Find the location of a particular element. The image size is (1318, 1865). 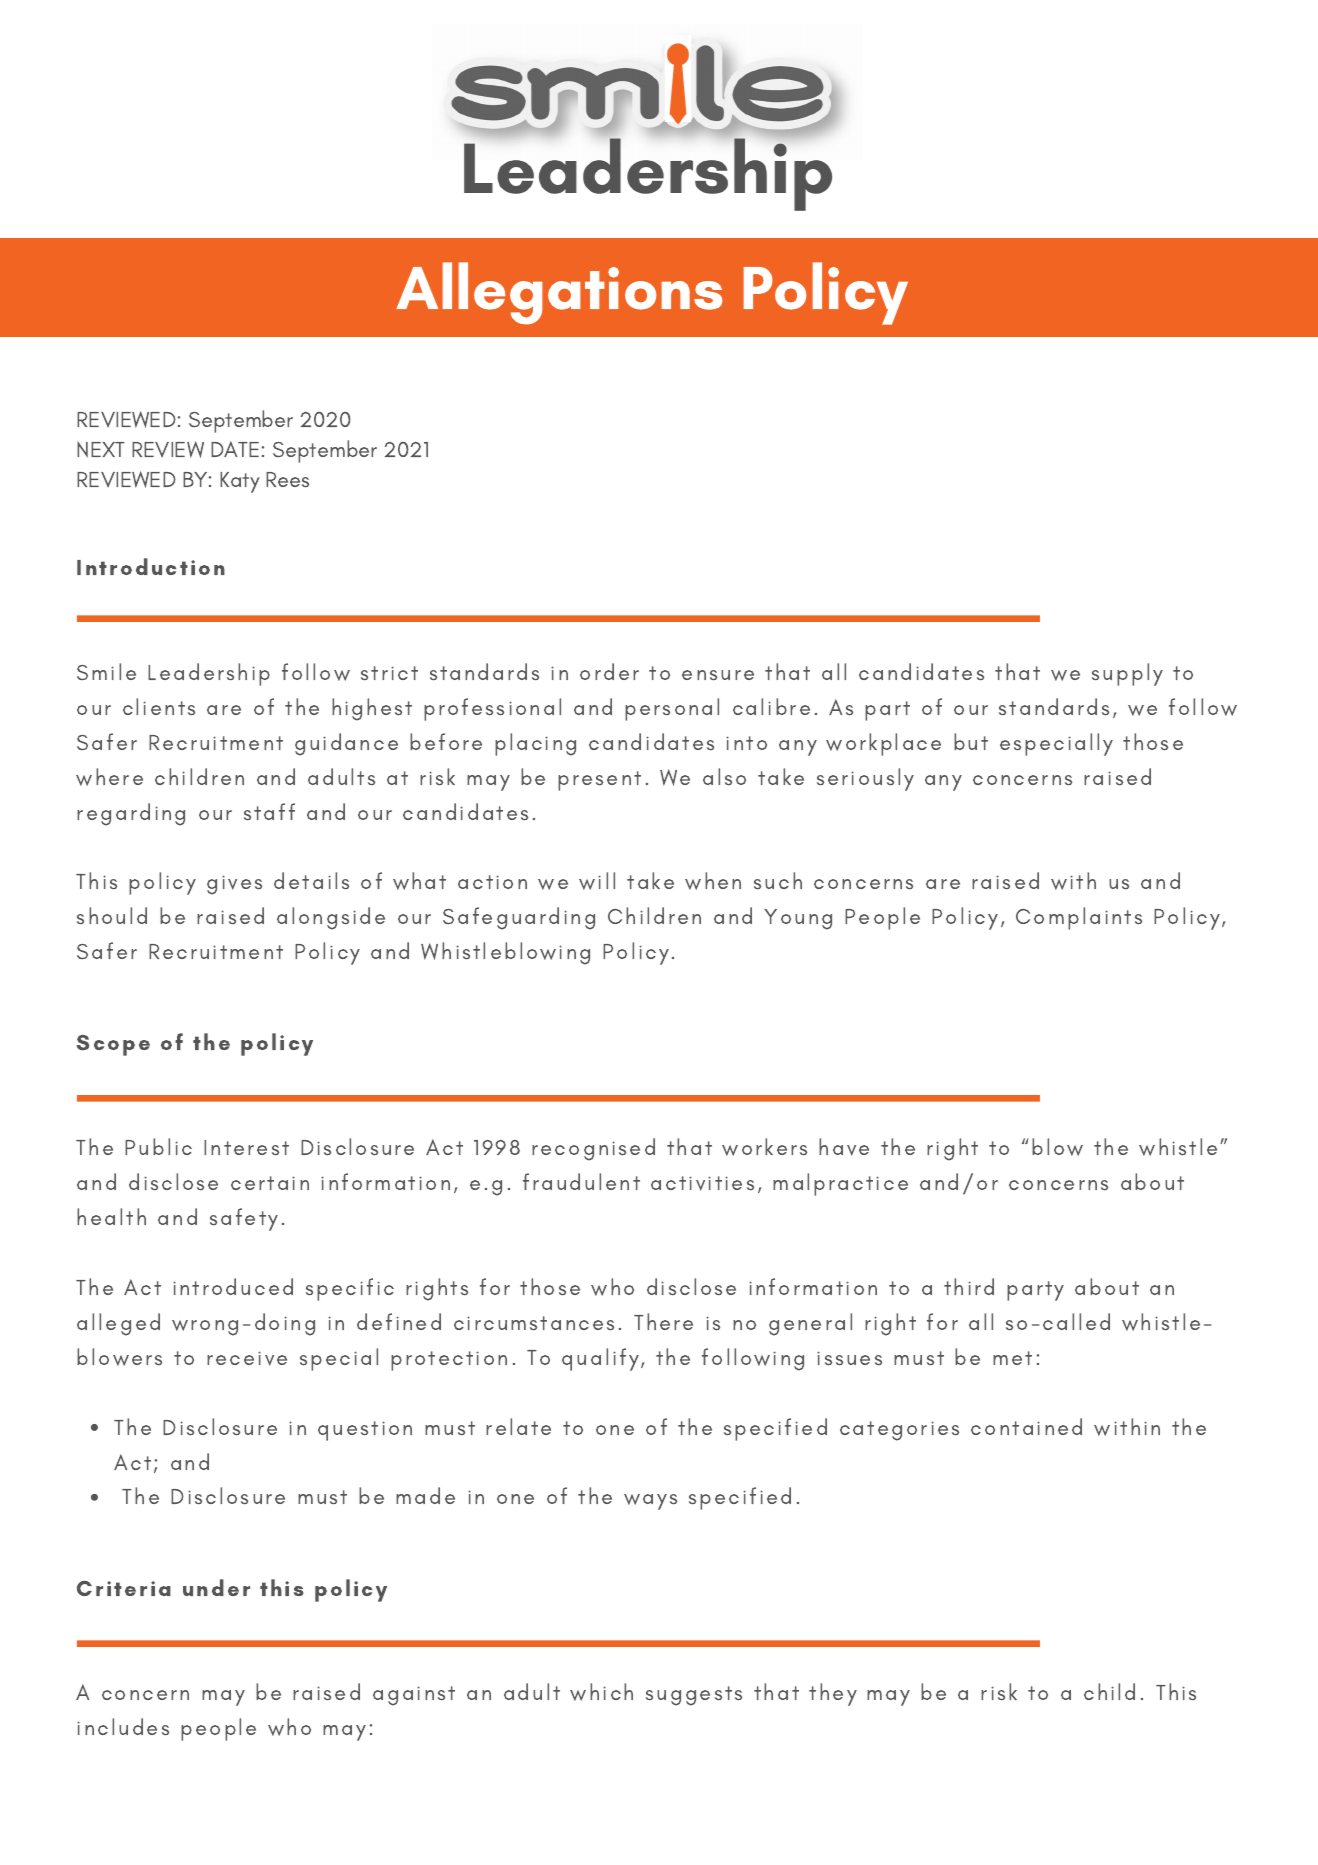

safety is located at coordinates (244, 1219).
